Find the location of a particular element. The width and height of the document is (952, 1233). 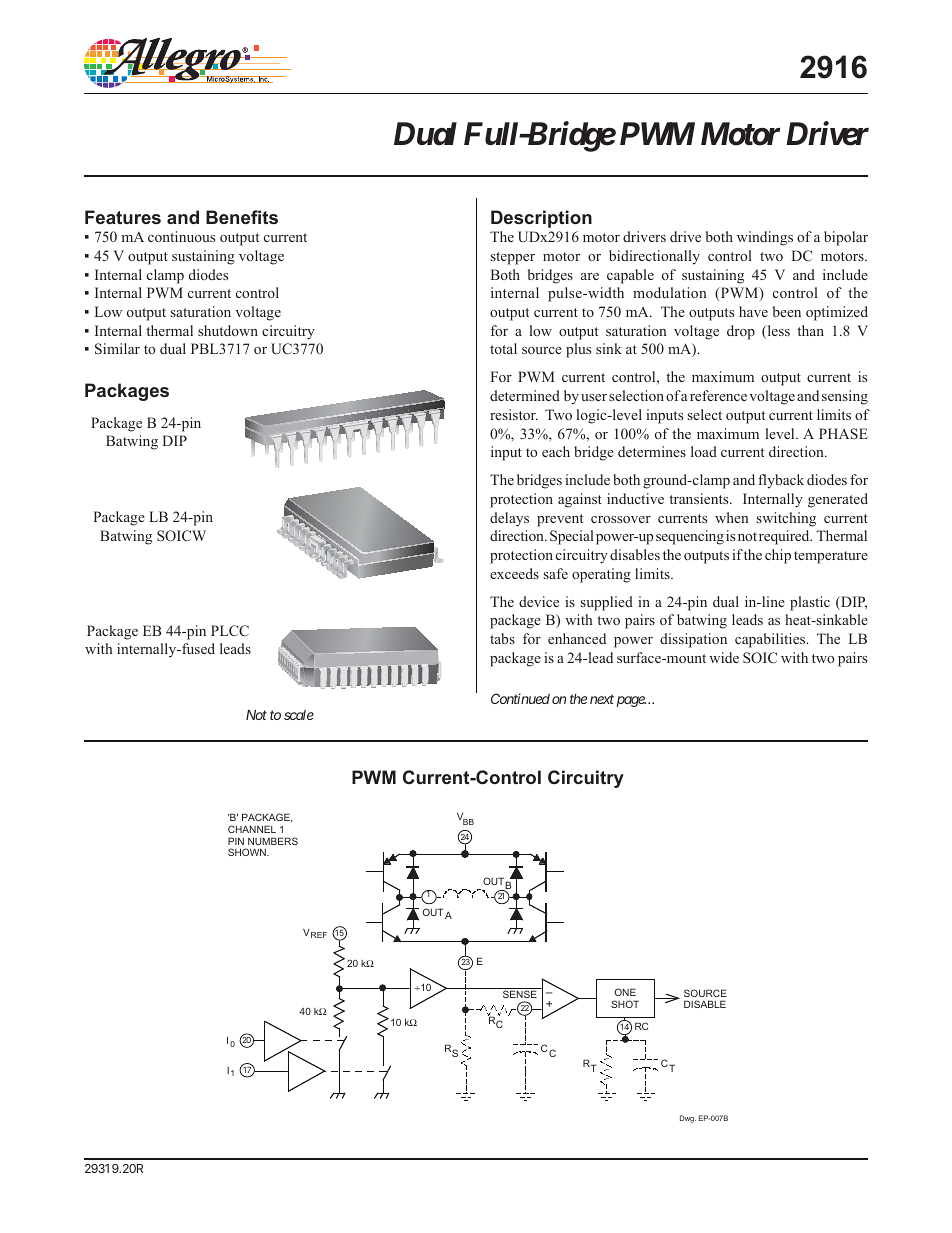

continuous is located at coordinates (181, 236).
